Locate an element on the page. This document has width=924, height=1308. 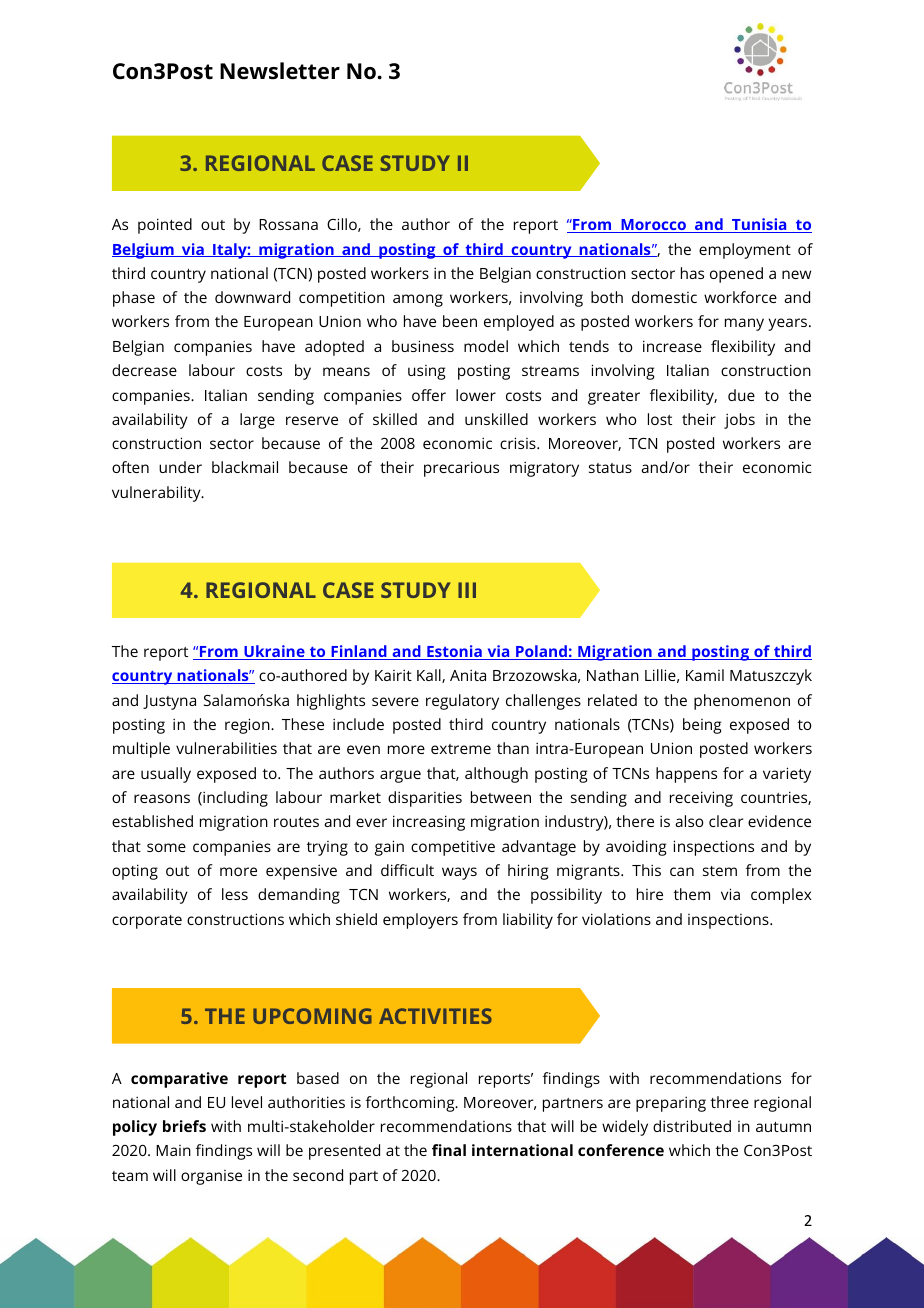
final is located at coordinates (449, 1150).
